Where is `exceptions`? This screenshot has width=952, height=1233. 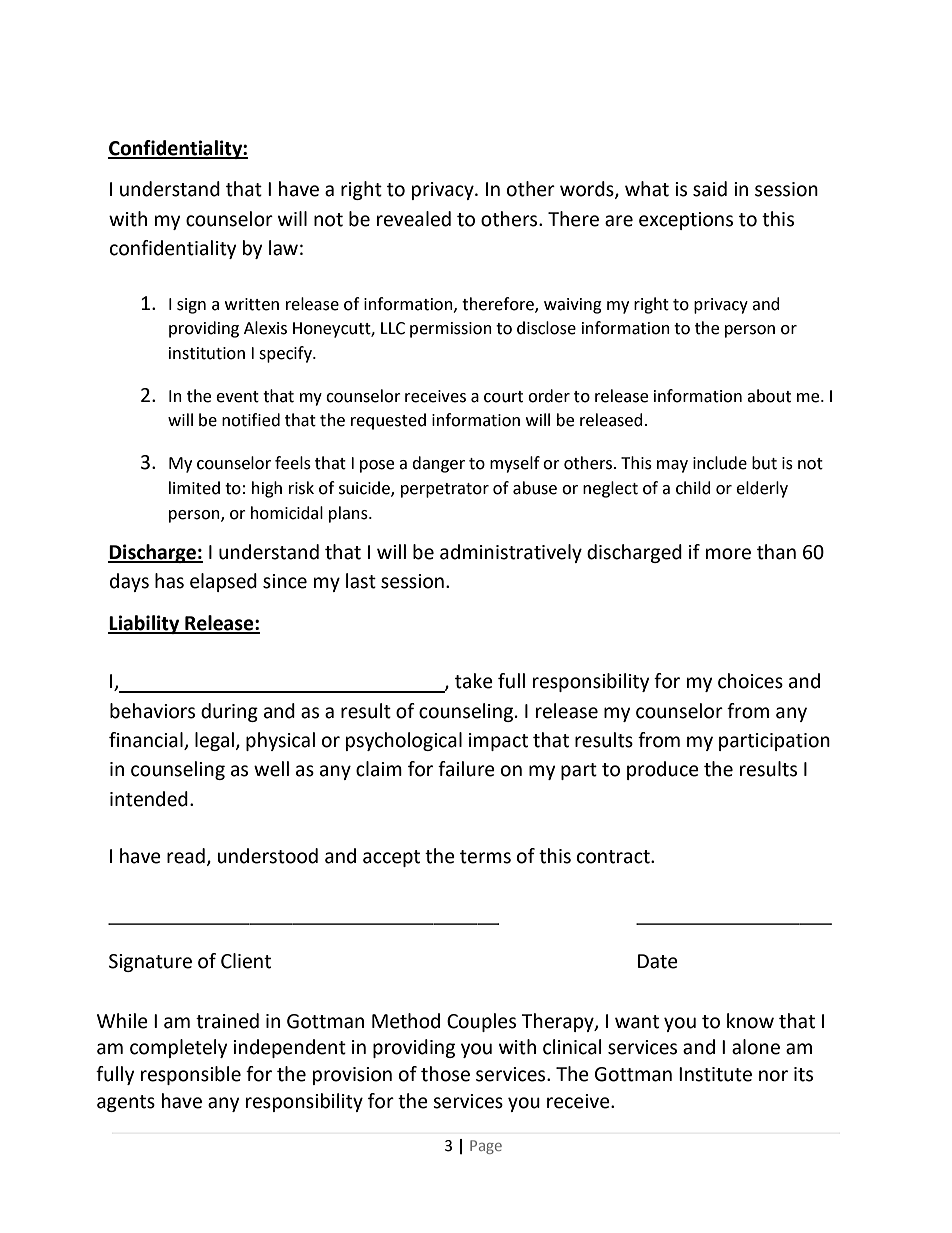
exceptions is located at coordinates (686, 221).
